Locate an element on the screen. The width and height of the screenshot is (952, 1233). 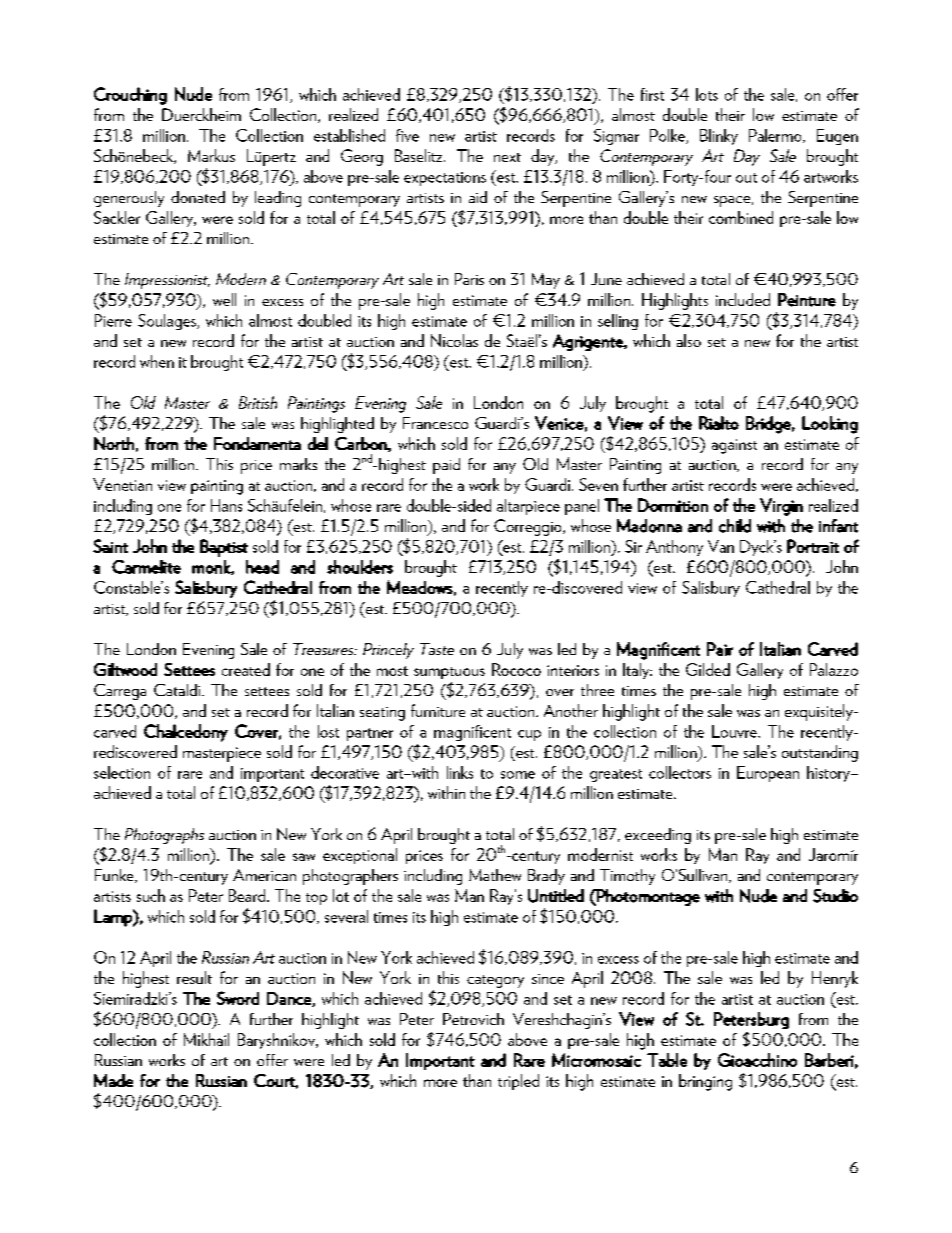
Markus is located at coordinates (211, 155).
